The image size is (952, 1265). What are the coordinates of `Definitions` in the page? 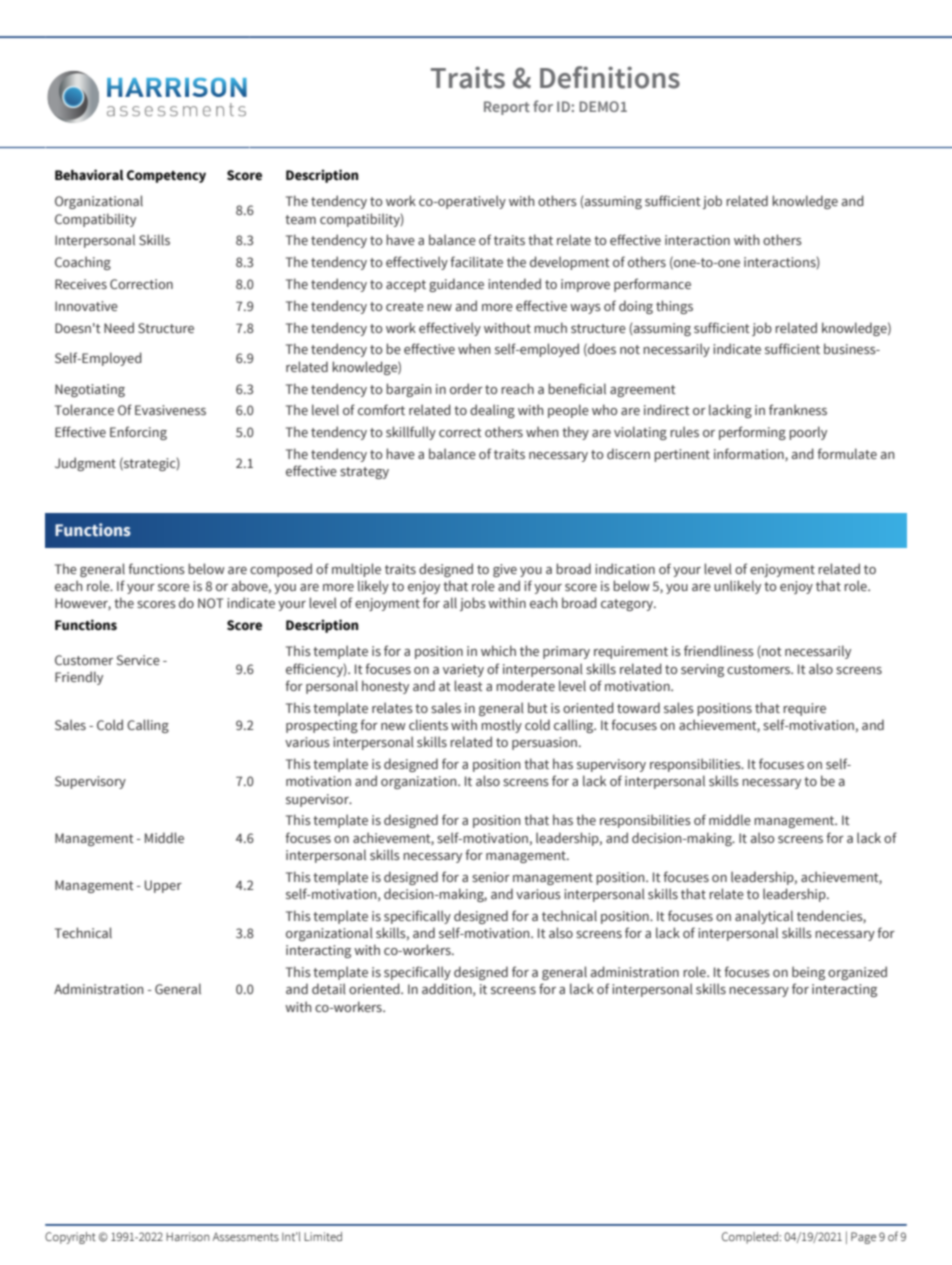 It's located at (610, 77).
